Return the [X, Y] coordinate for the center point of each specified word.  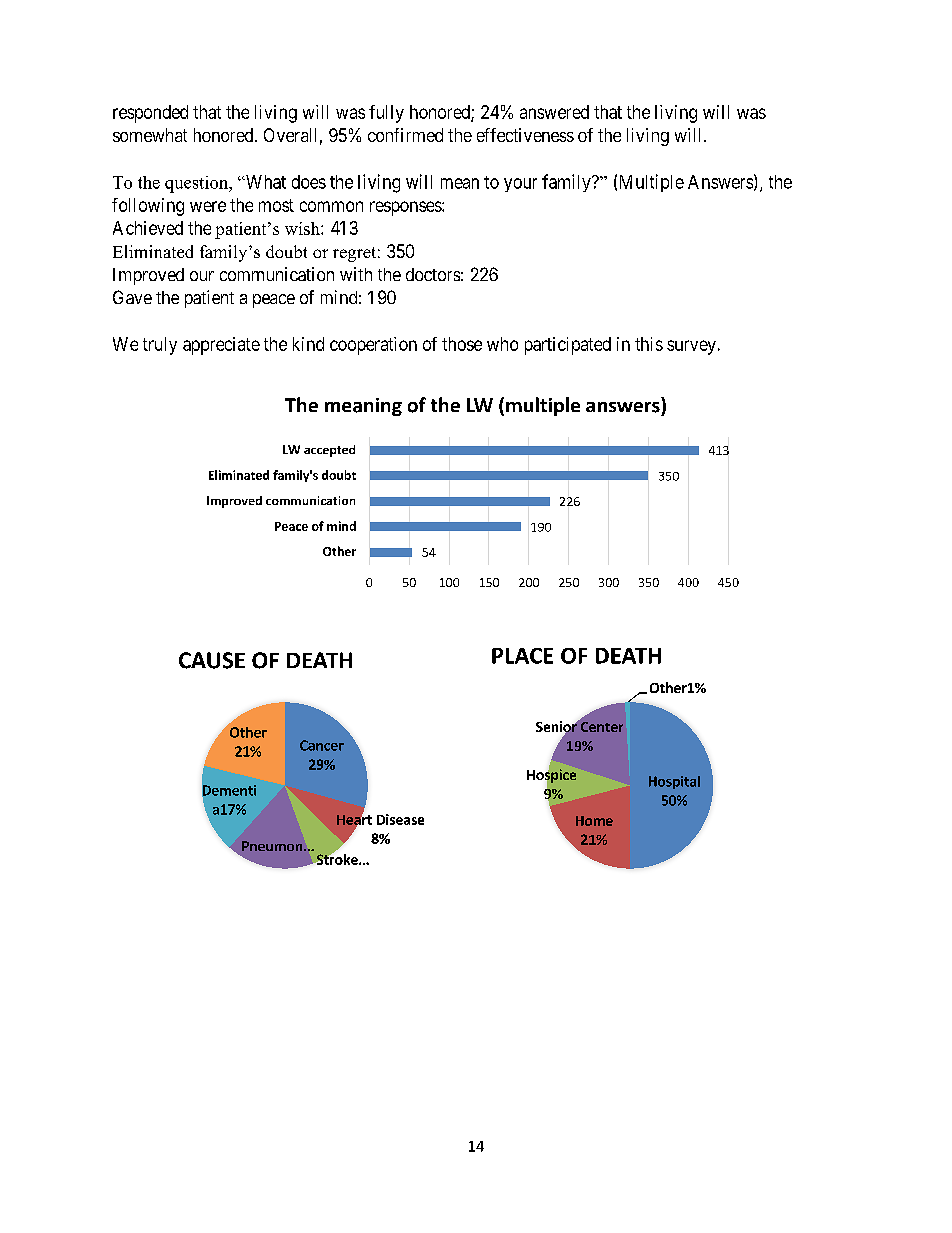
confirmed [405, 135]
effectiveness [525, 135]
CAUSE [212, 660]
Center [602, 727]
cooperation [373, 346]
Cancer [322, 745]
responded [150, 114]
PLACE [522, 656]
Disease [400, 819]
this [649, 344]
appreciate [221, 346]
